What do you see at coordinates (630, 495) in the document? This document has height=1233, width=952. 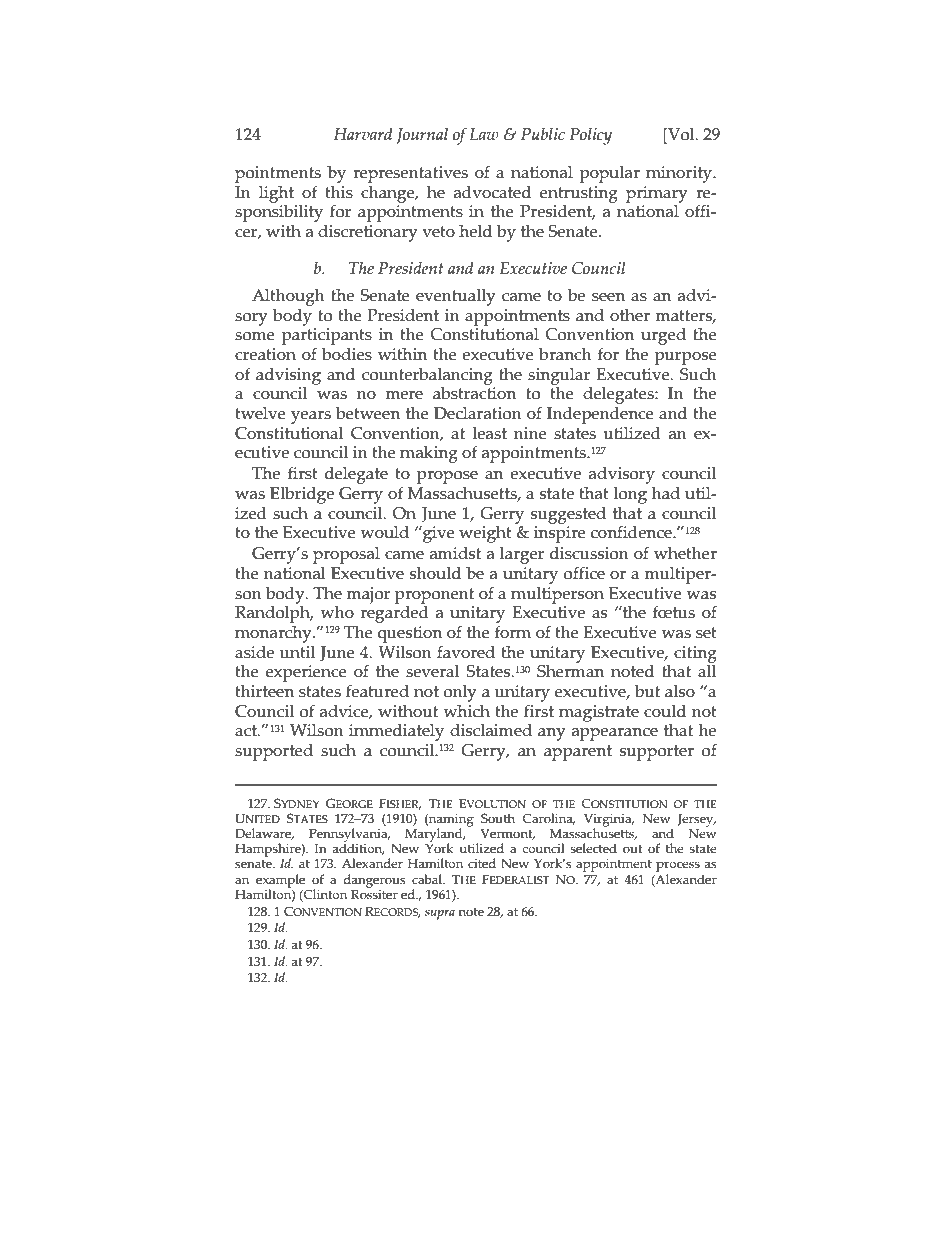 I see `long` at bounding box center [630, 495].
